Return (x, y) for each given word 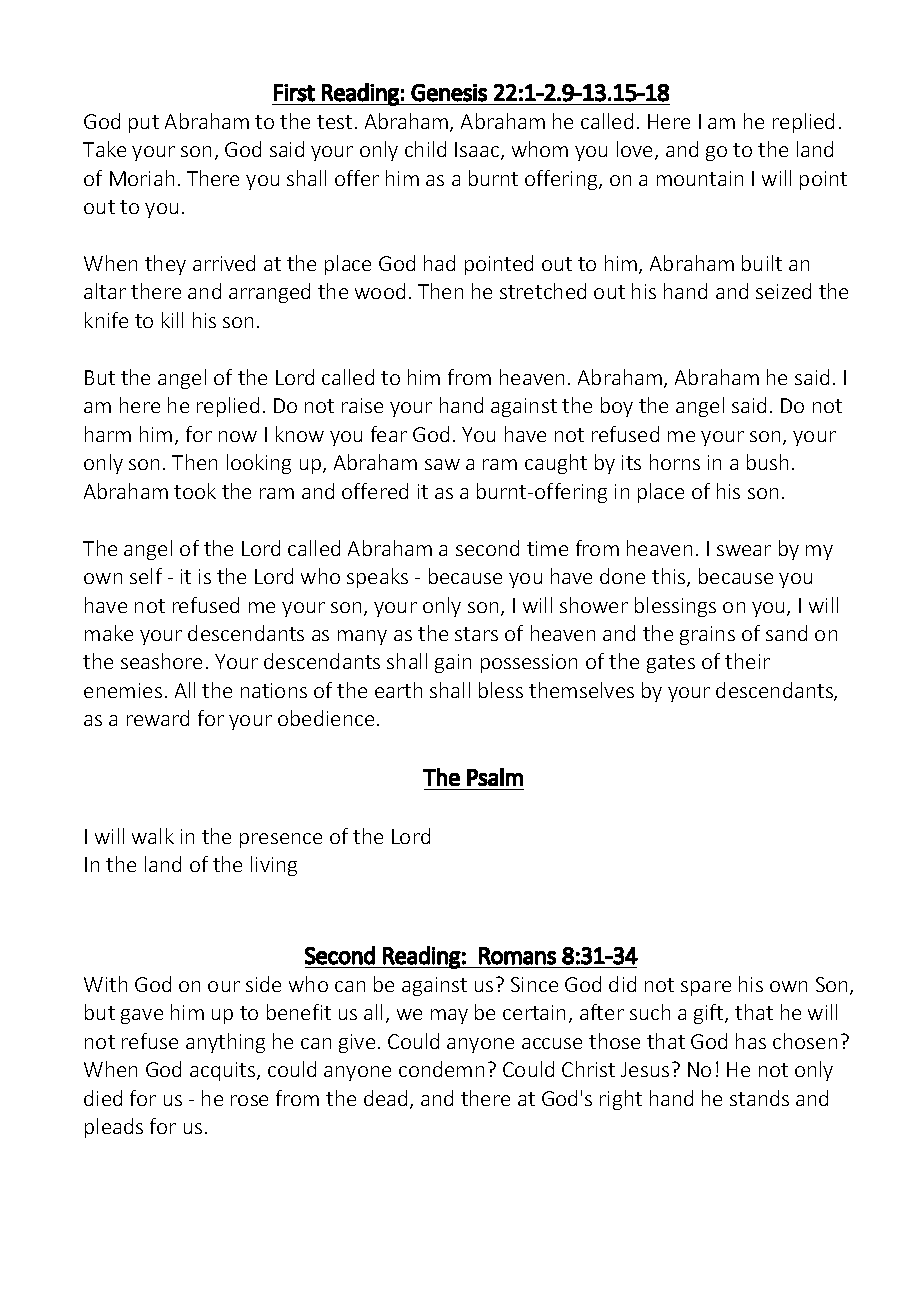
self (146, 576)
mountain (700, 178)
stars (476, 634)
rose (249, 1100)
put (144, 124)
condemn (441, 1069)
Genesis (449, 93)
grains (707, 635)
